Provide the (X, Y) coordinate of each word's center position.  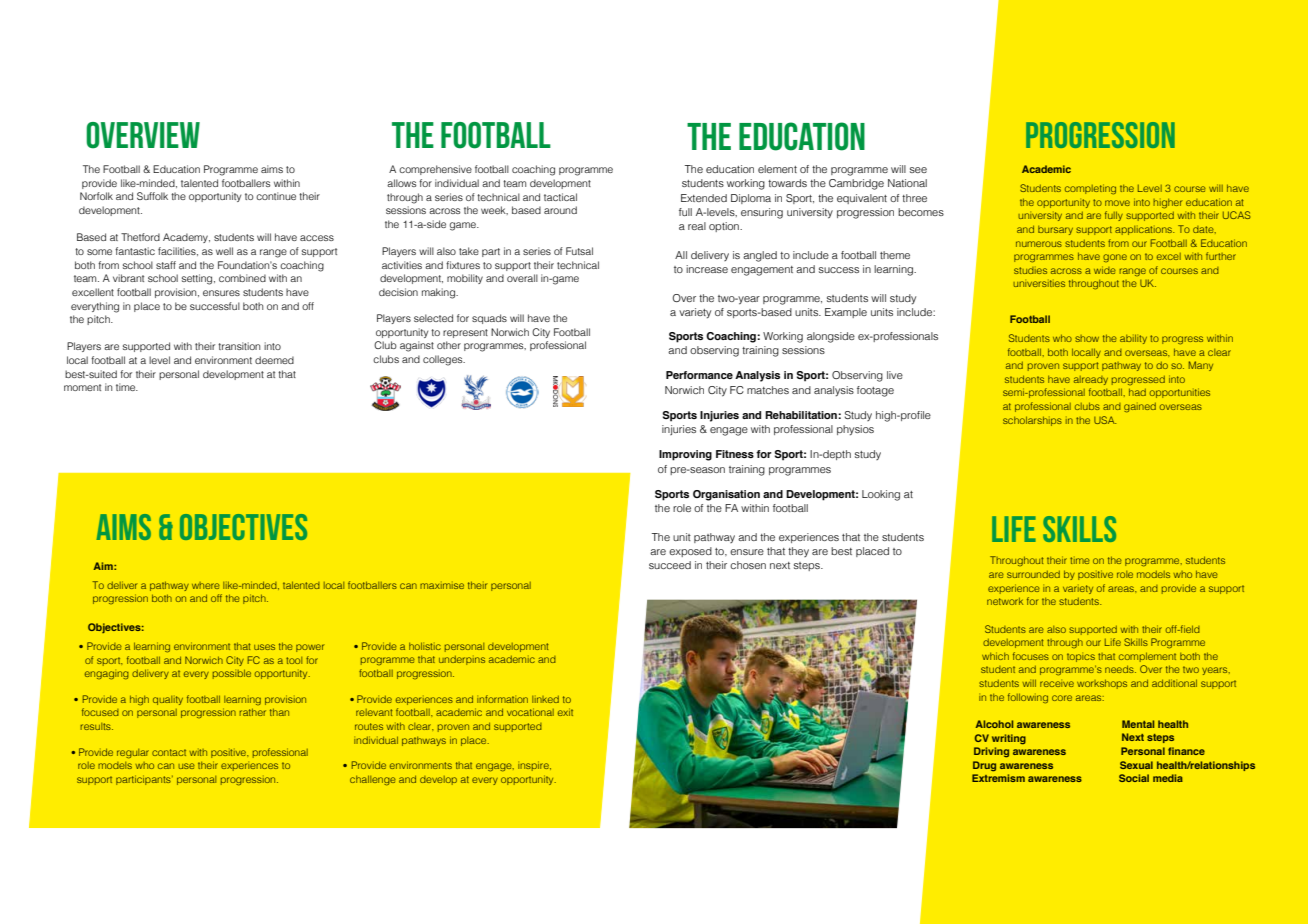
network (1005, 601)
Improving (685, 455)
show (1087, 338)
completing (1090, 189)
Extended (704, 198)
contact (169, 752)
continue (276, 196)
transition (239, 346)
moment (82, 387)
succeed (670, 565)
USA (1105, 420)
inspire (534, 766)
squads (489, 319)
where (206, 585)
